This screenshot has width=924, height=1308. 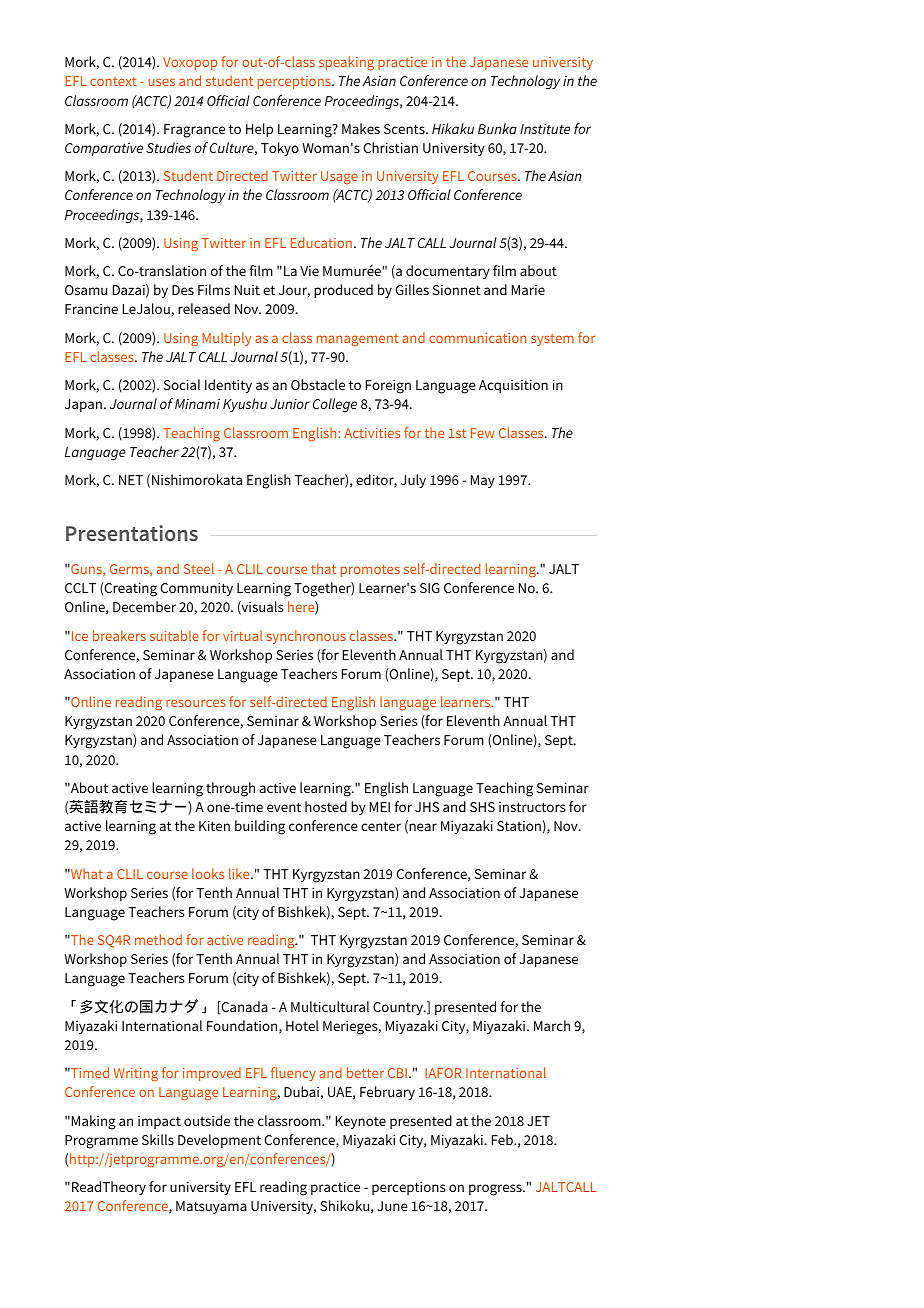 I want to click on Social, so click(x=182, y=384).
